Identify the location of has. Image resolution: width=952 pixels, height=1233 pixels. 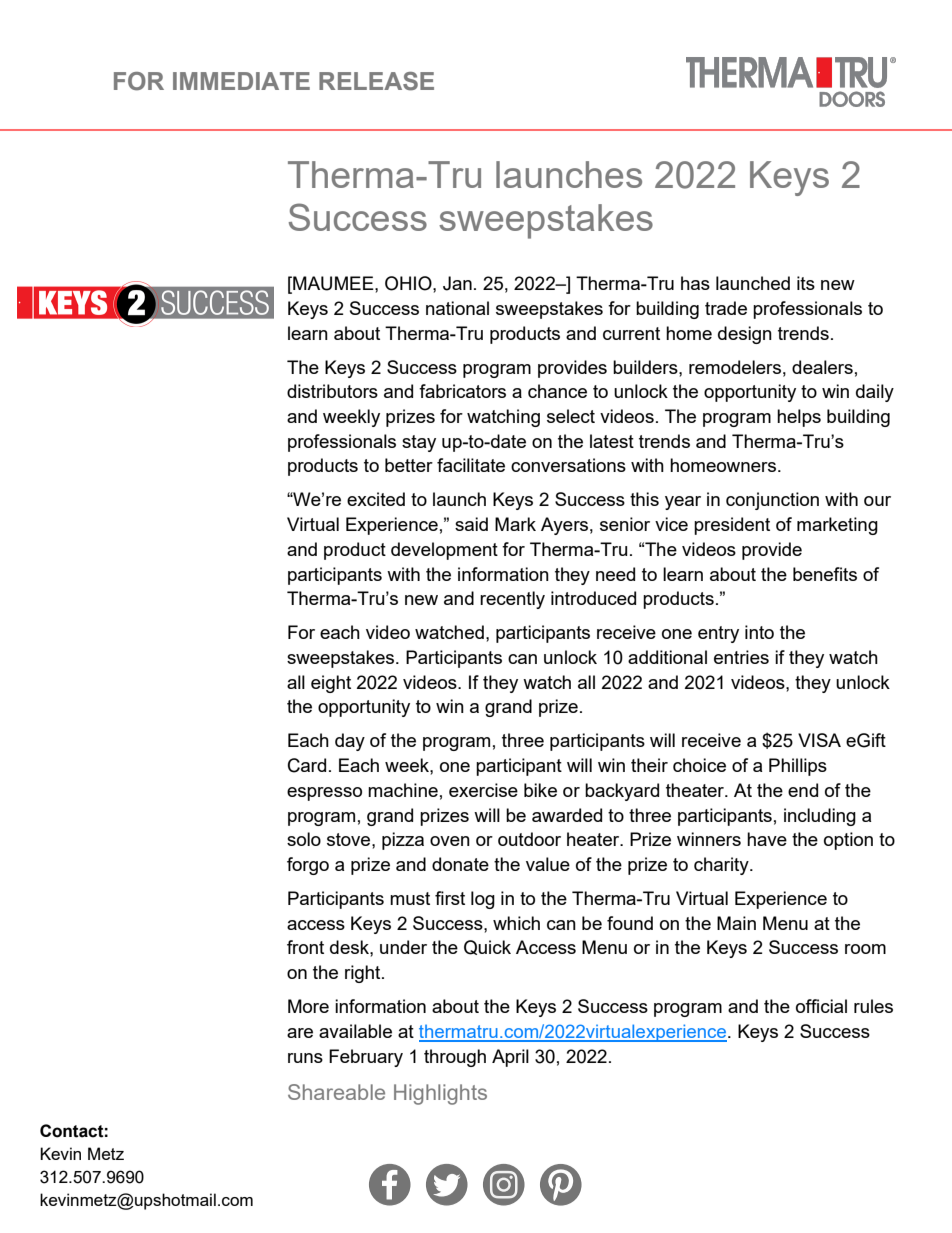
(695, 283).
